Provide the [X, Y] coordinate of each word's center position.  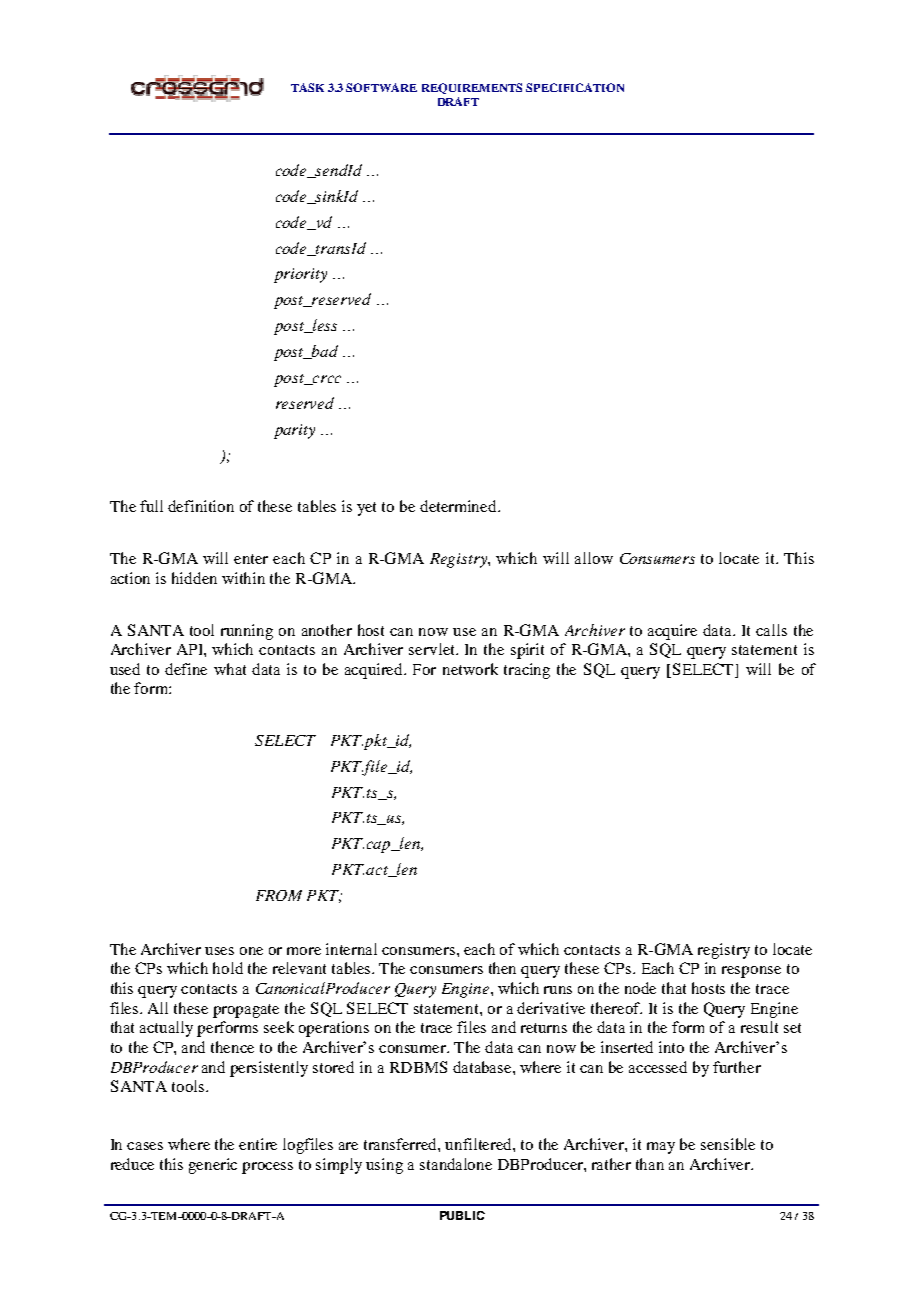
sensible [728, 1144]
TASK [307, 87]
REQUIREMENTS [472, 88]
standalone [456, 1164]
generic [213, 1166]
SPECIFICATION [575, 87]
